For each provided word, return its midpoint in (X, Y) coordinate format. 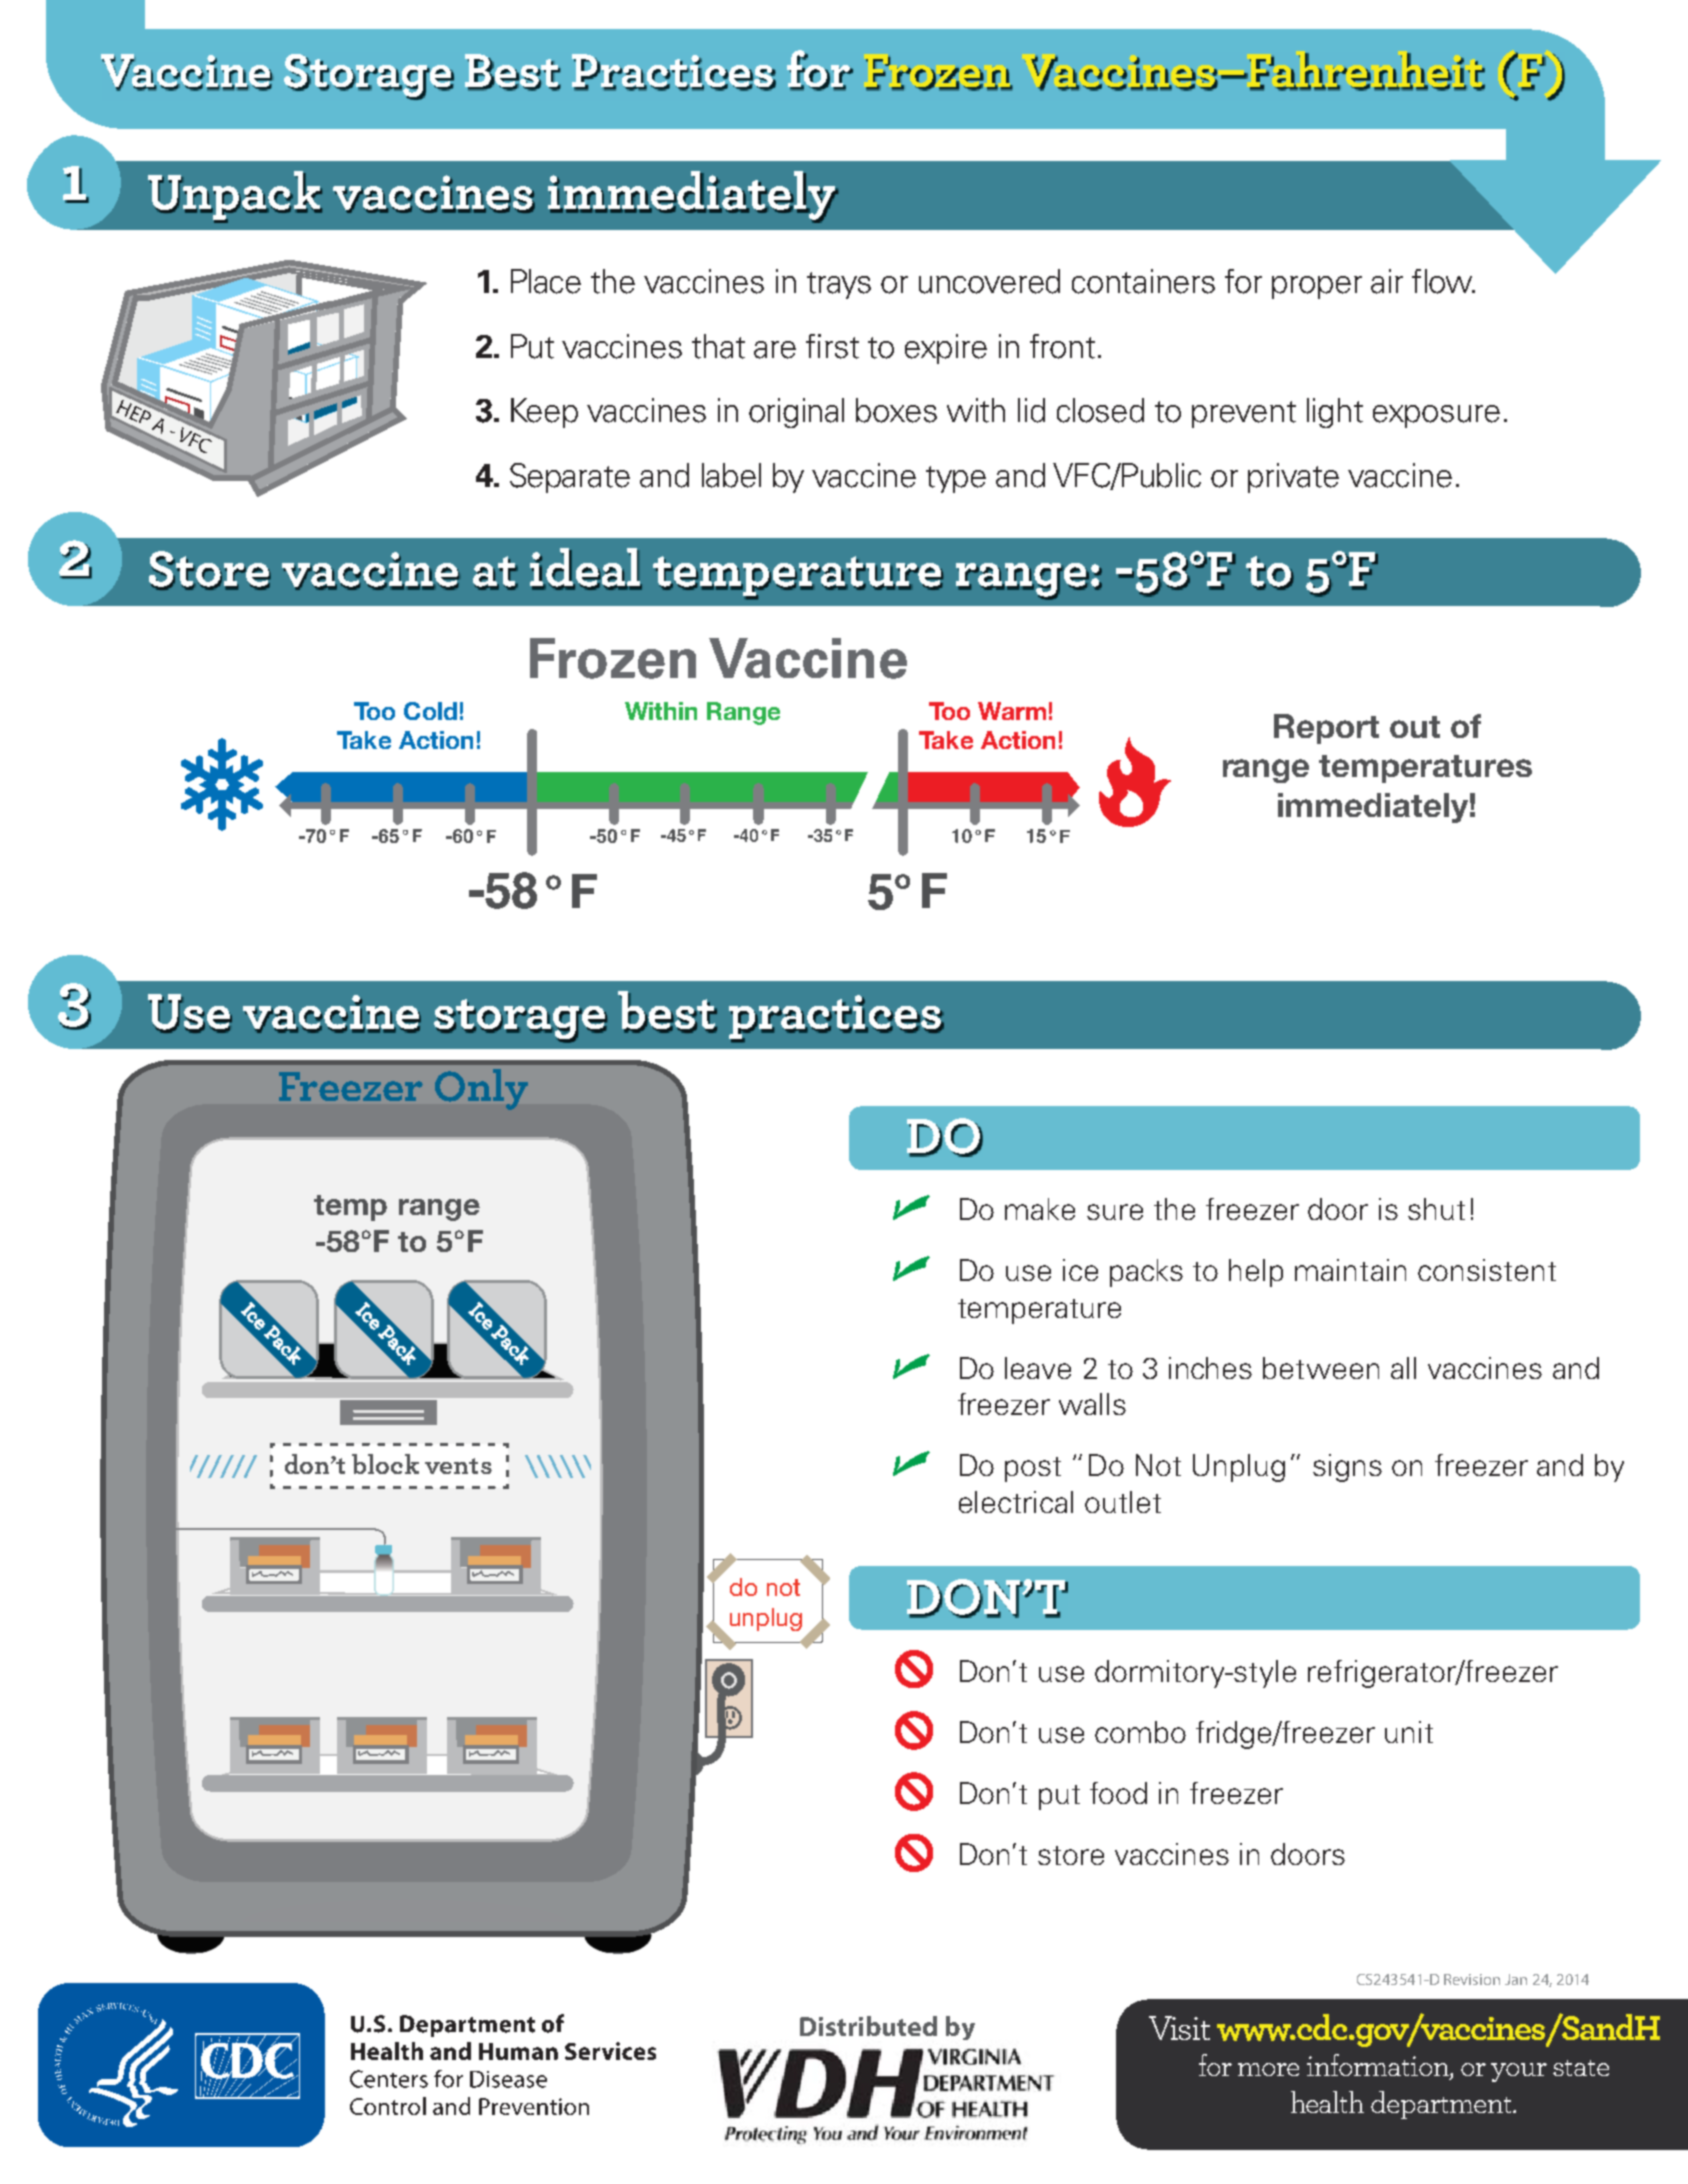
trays (839, 285)
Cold (430, 711)
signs (1347, 1468)
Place (546, 281)
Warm (1012, 711)
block (385, 1464)
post (1033, 1469)
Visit (1179, 2028)
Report (1326, 729)
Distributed (868, 2026)
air (1387, 281)
